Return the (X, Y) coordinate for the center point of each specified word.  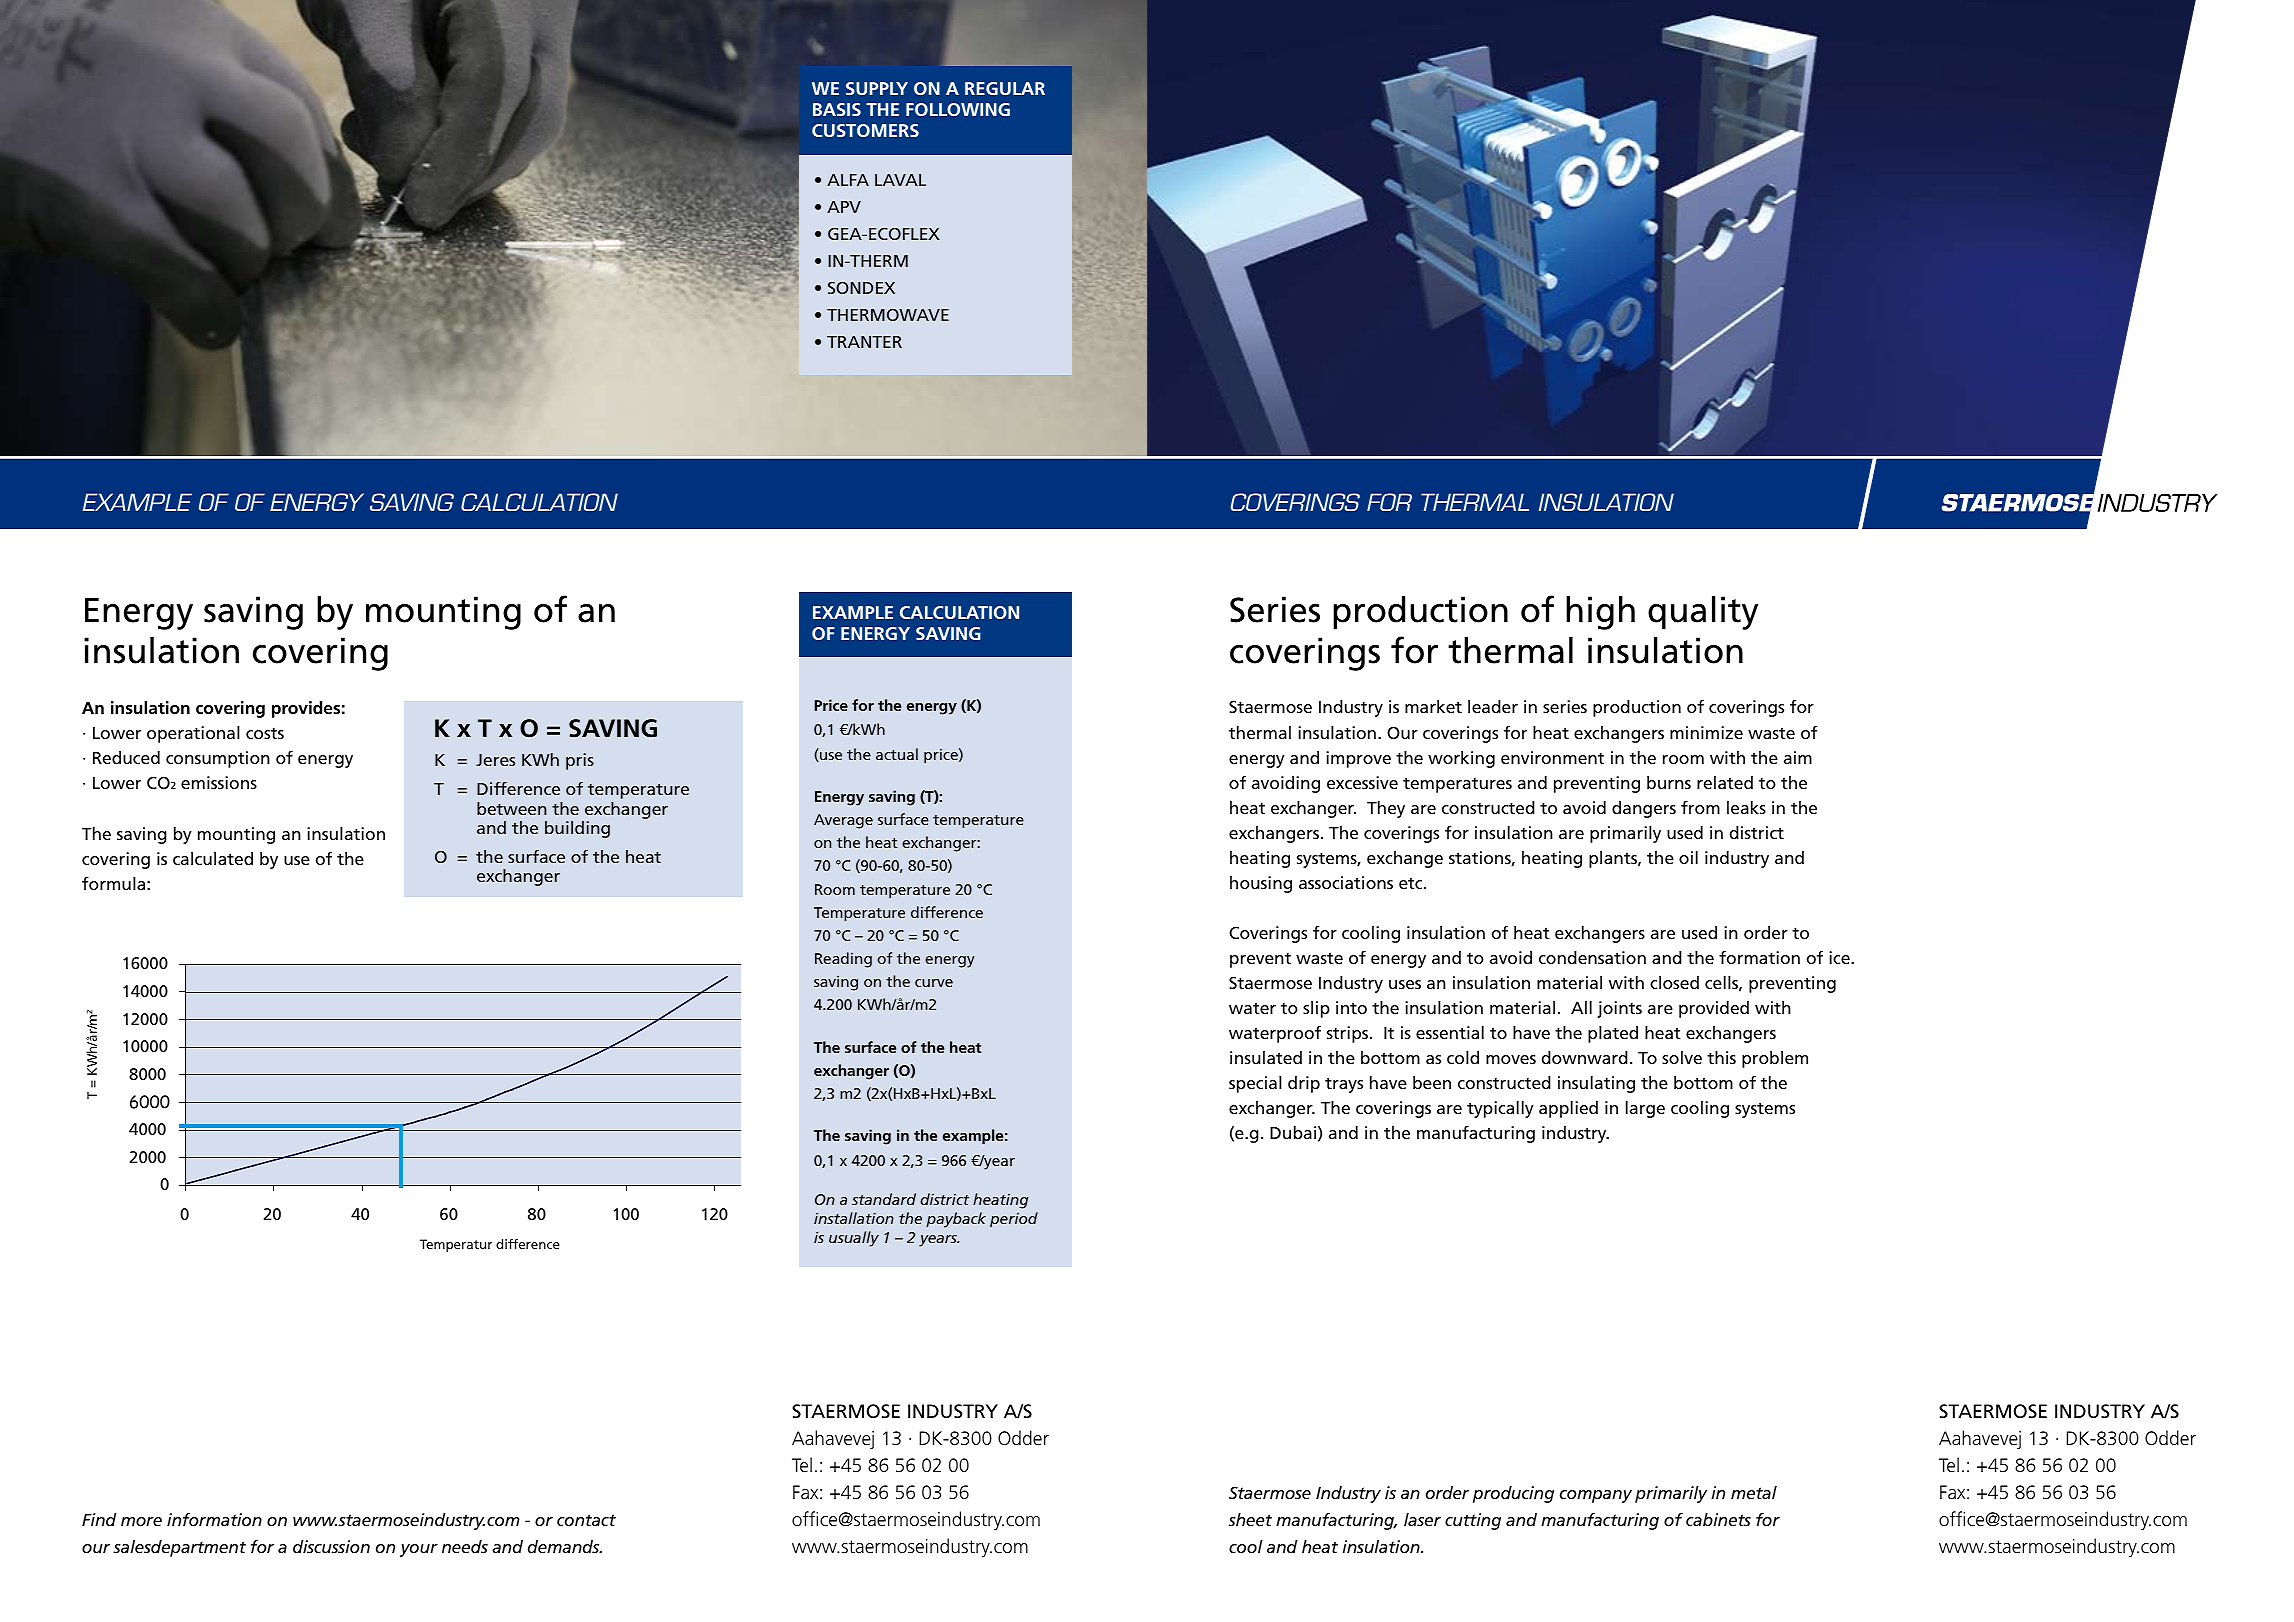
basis (837, 109)
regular (1005, 88)
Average (843, 821)
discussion (331, 1546)
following (958, 109)
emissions (219, 782)
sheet (1250, 1519)
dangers (1644, 809)
